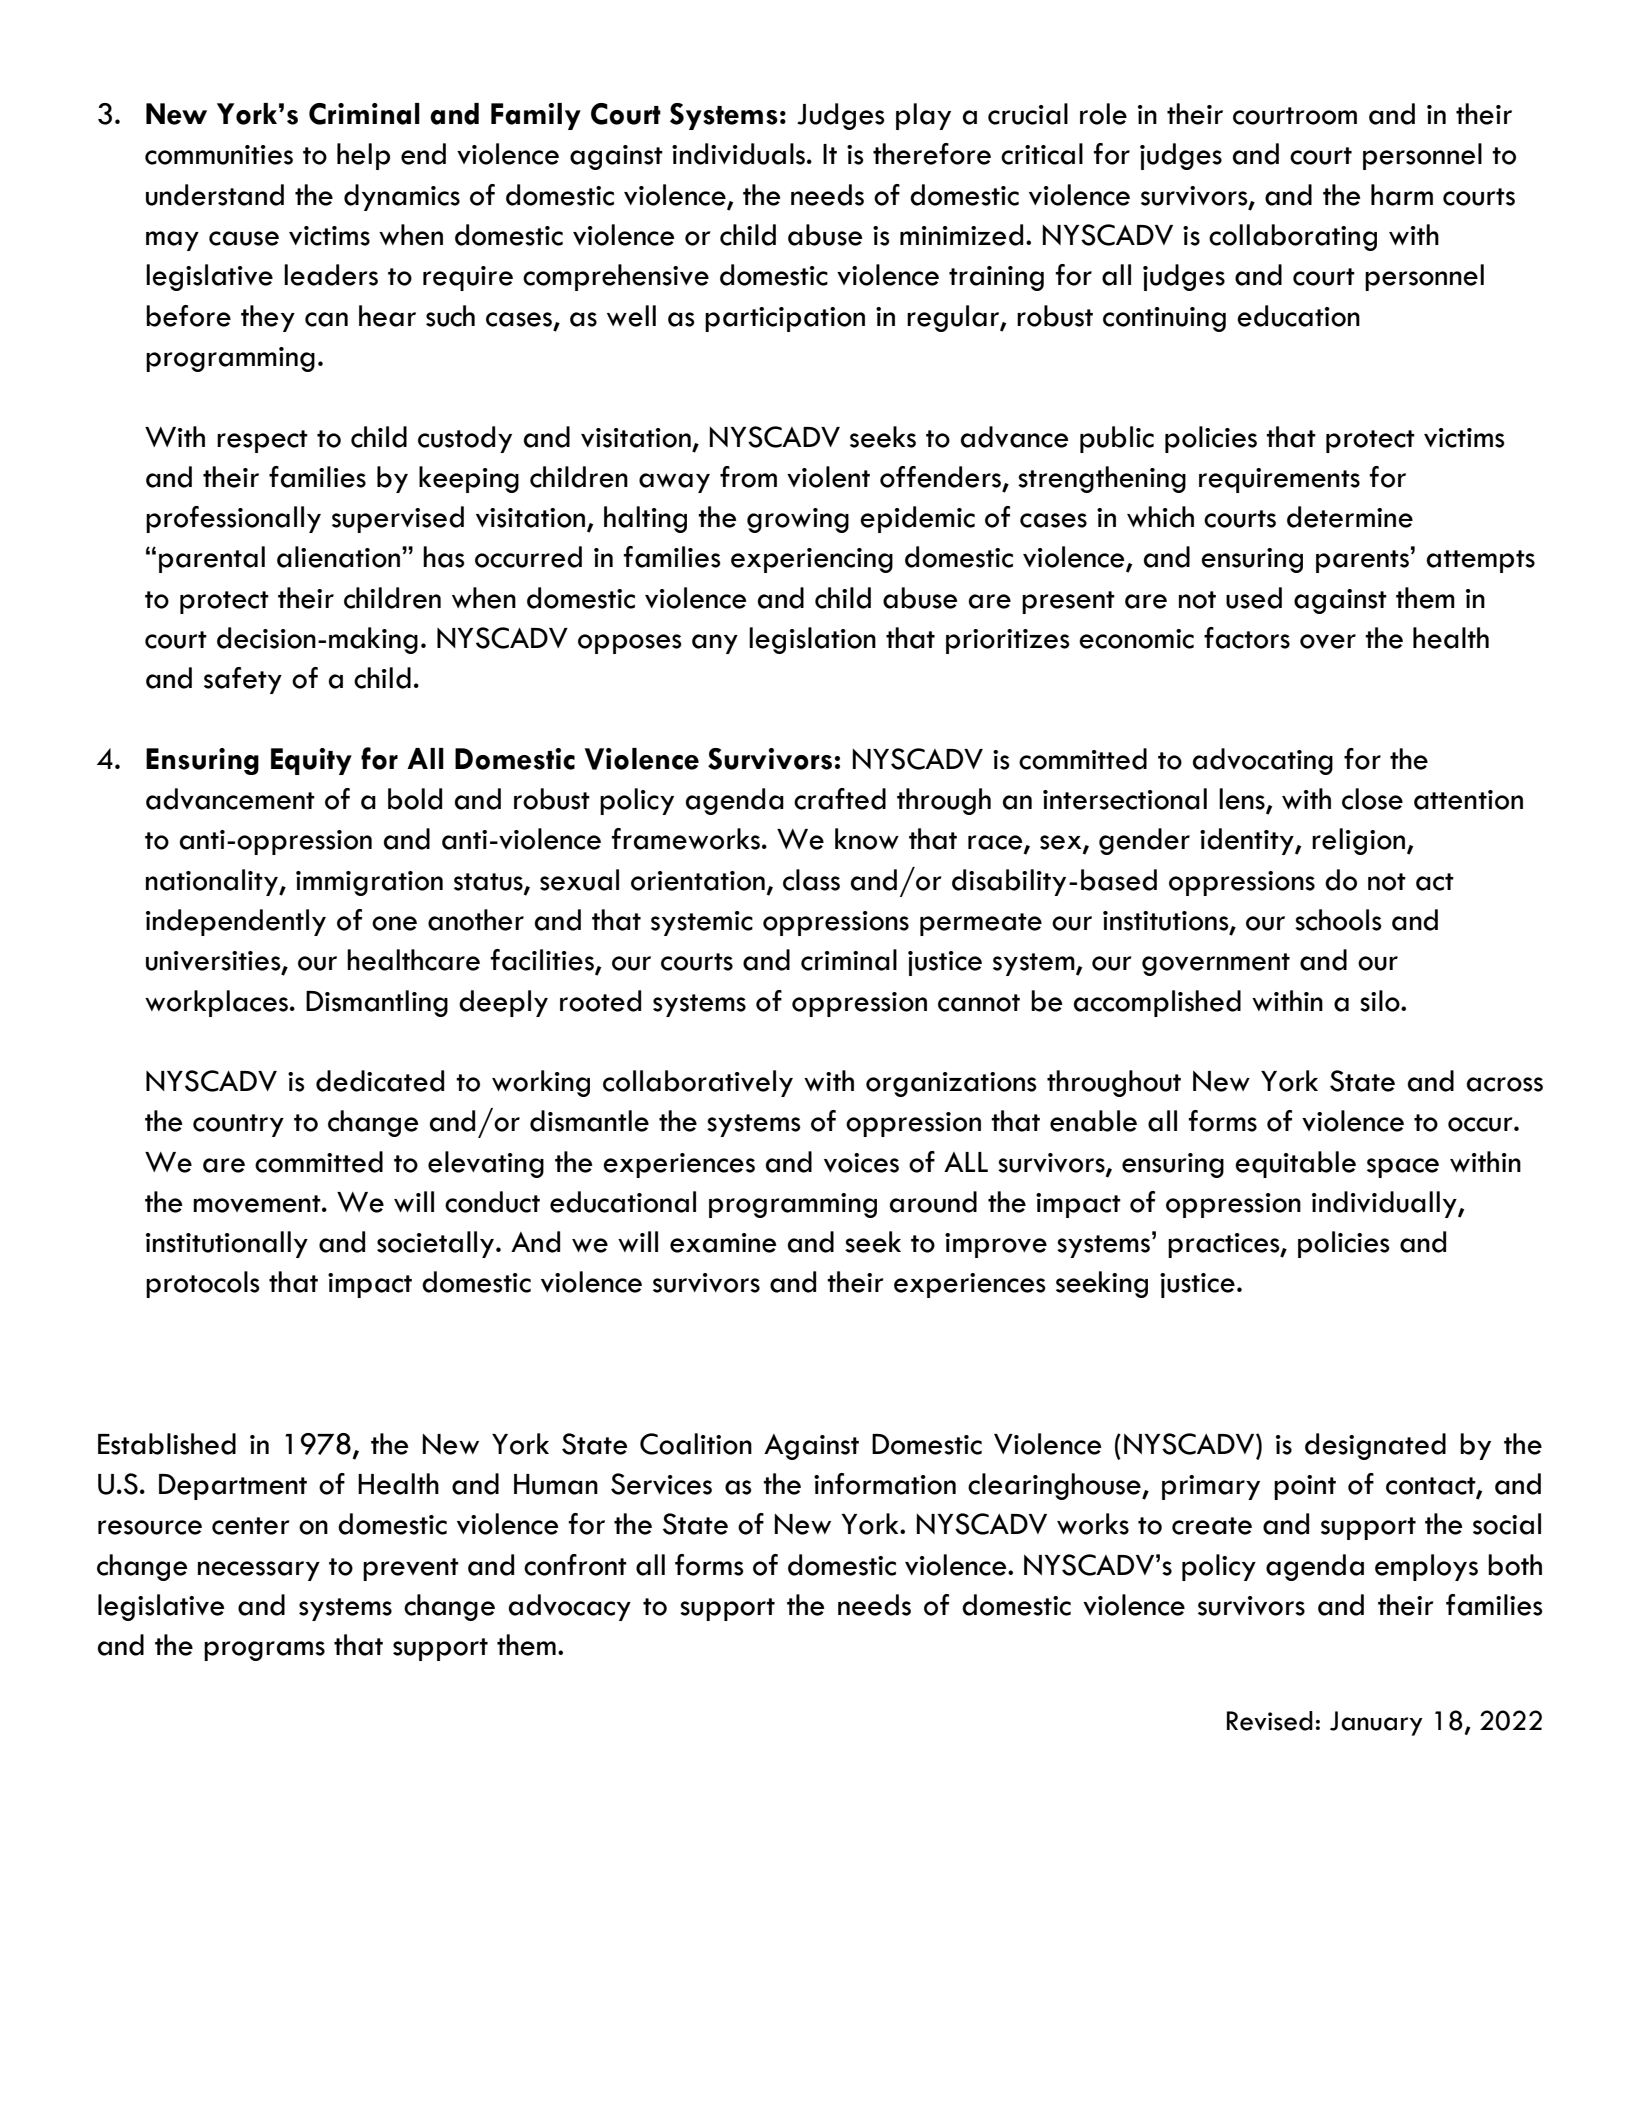 The width and height of the document is (1640, 2123). I want to click on harm, so click(1402, 195).
